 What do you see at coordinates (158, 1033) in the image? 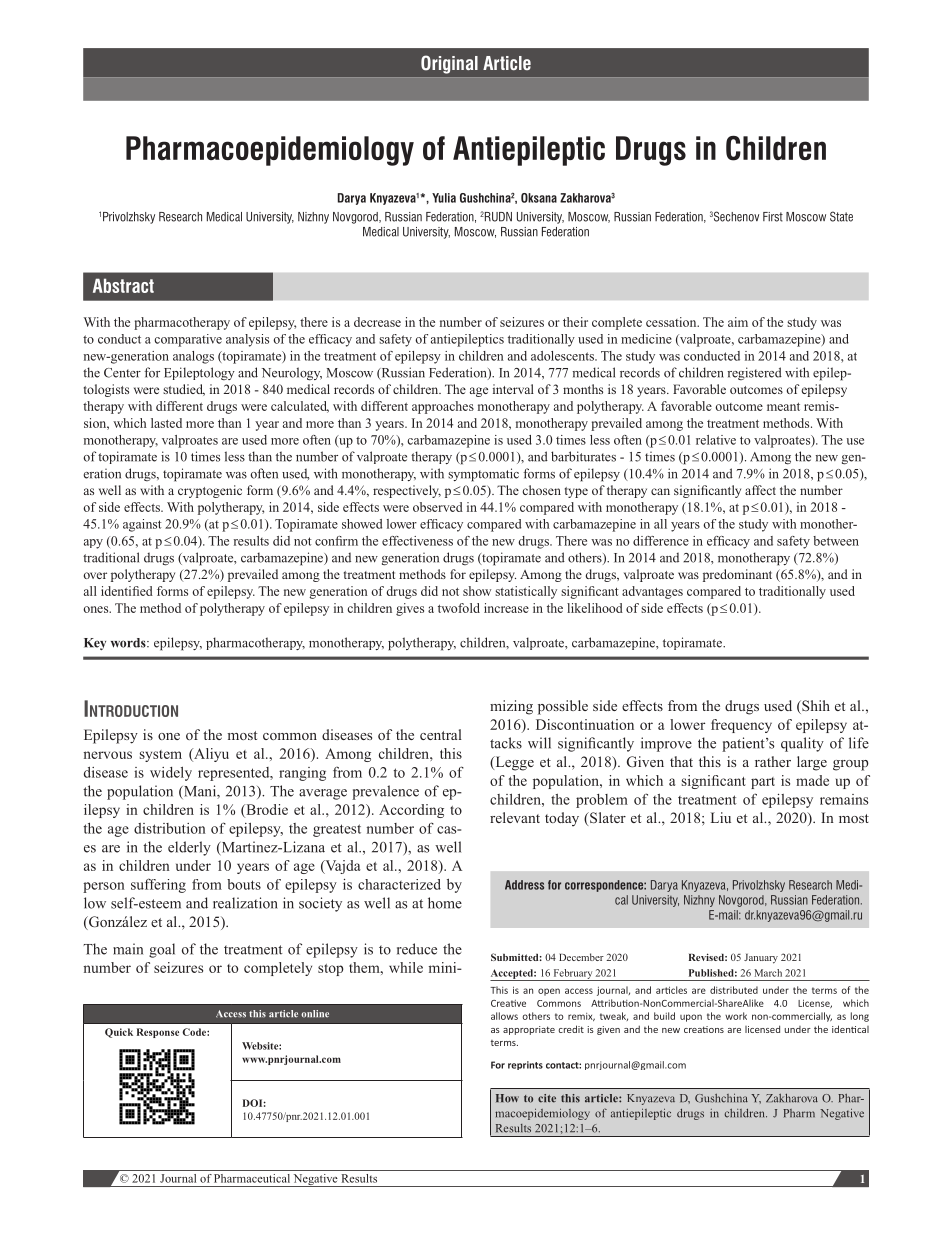
I see `Response` at bounding box center [158, 1033].
